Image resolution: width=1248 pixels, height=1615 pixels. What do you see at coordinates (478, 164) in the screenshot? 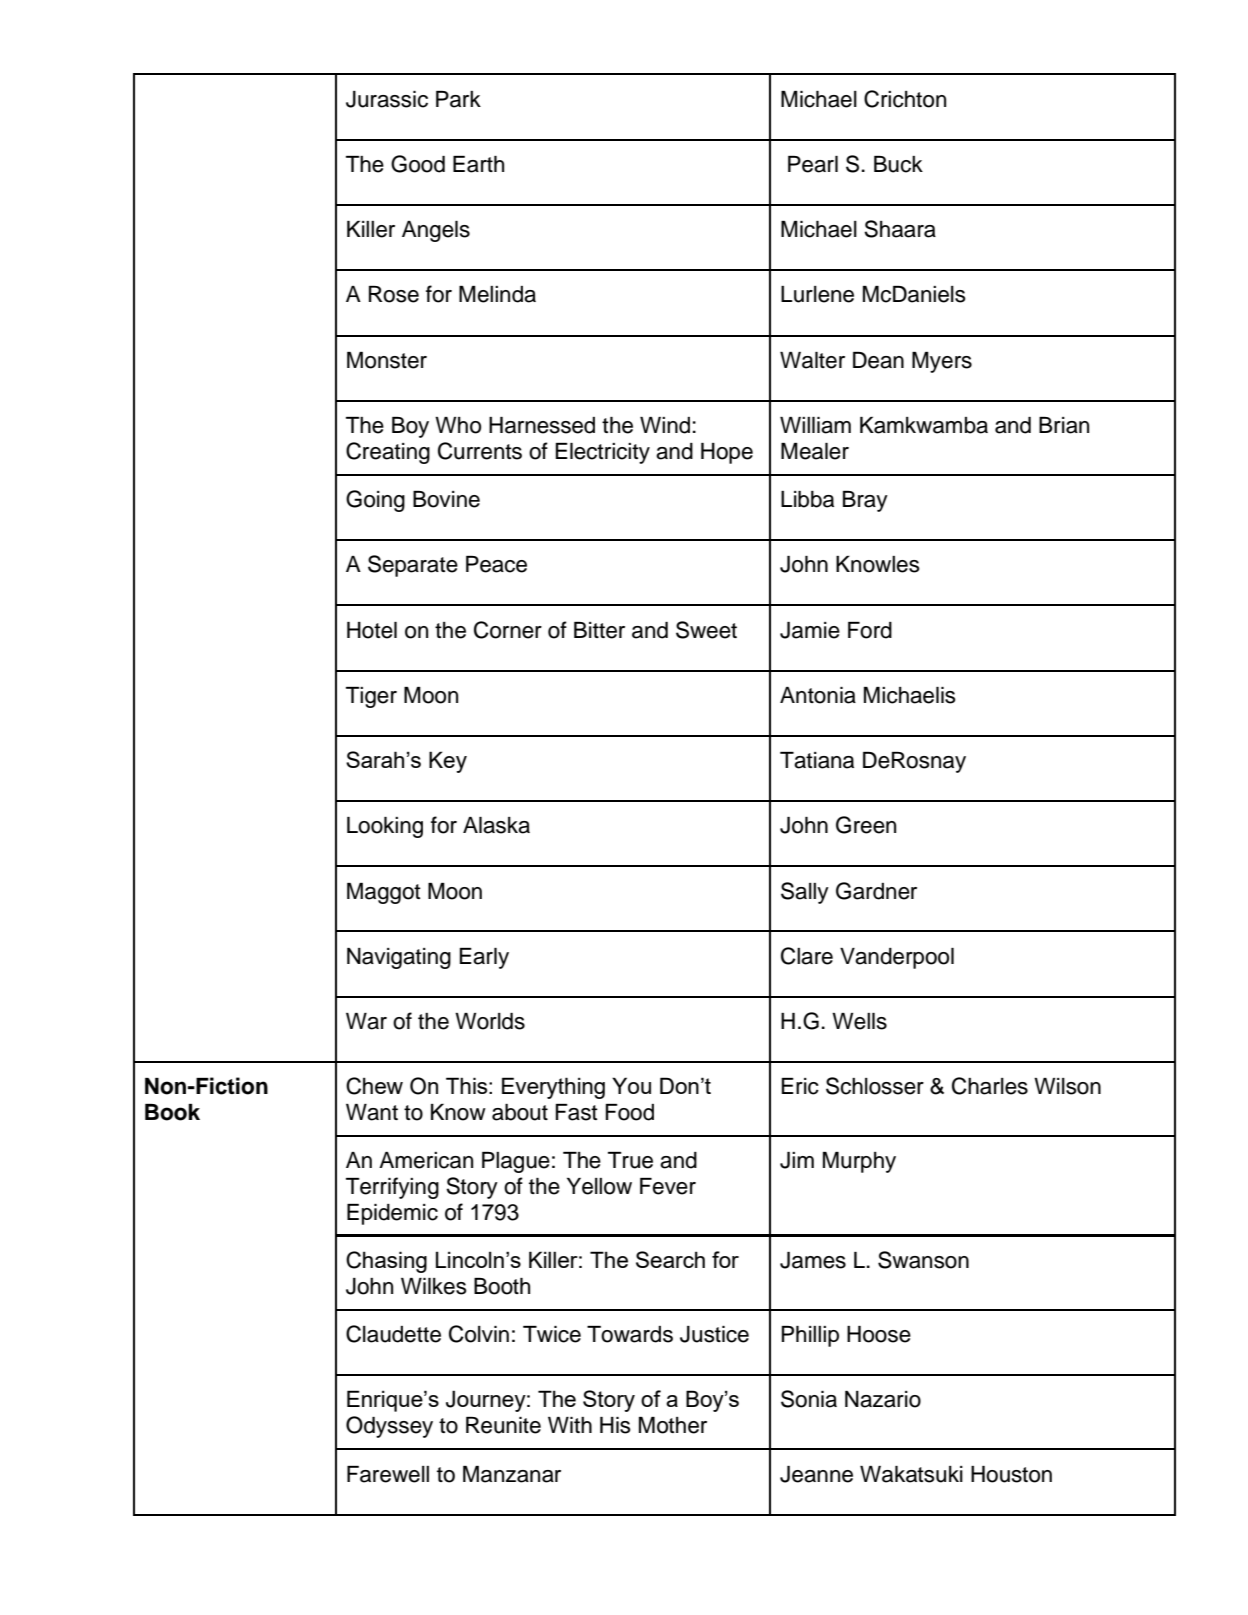
I see `Earth` at bounding box center [478, 164].
